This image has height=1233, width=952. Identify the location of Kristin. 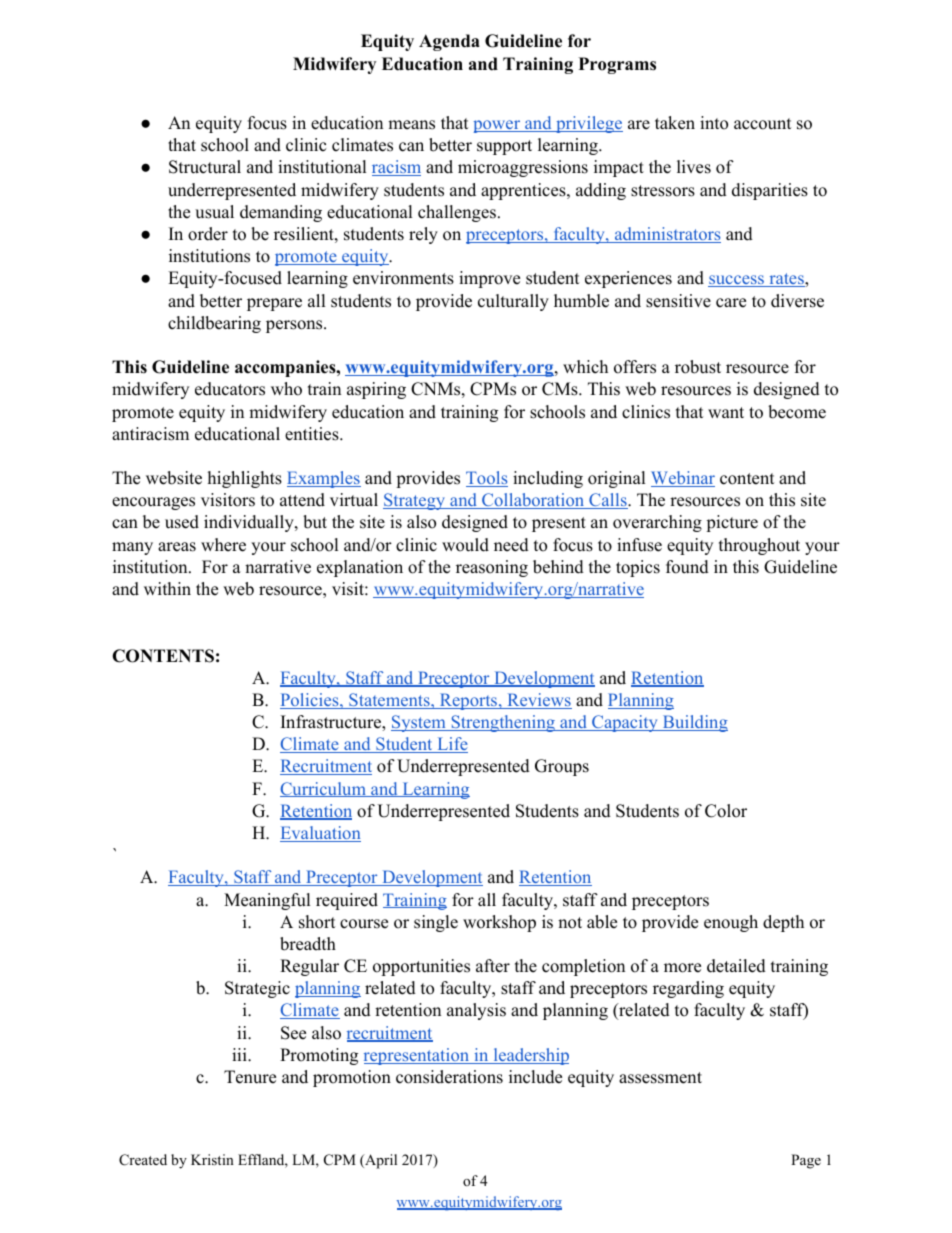
(212, 1159).
